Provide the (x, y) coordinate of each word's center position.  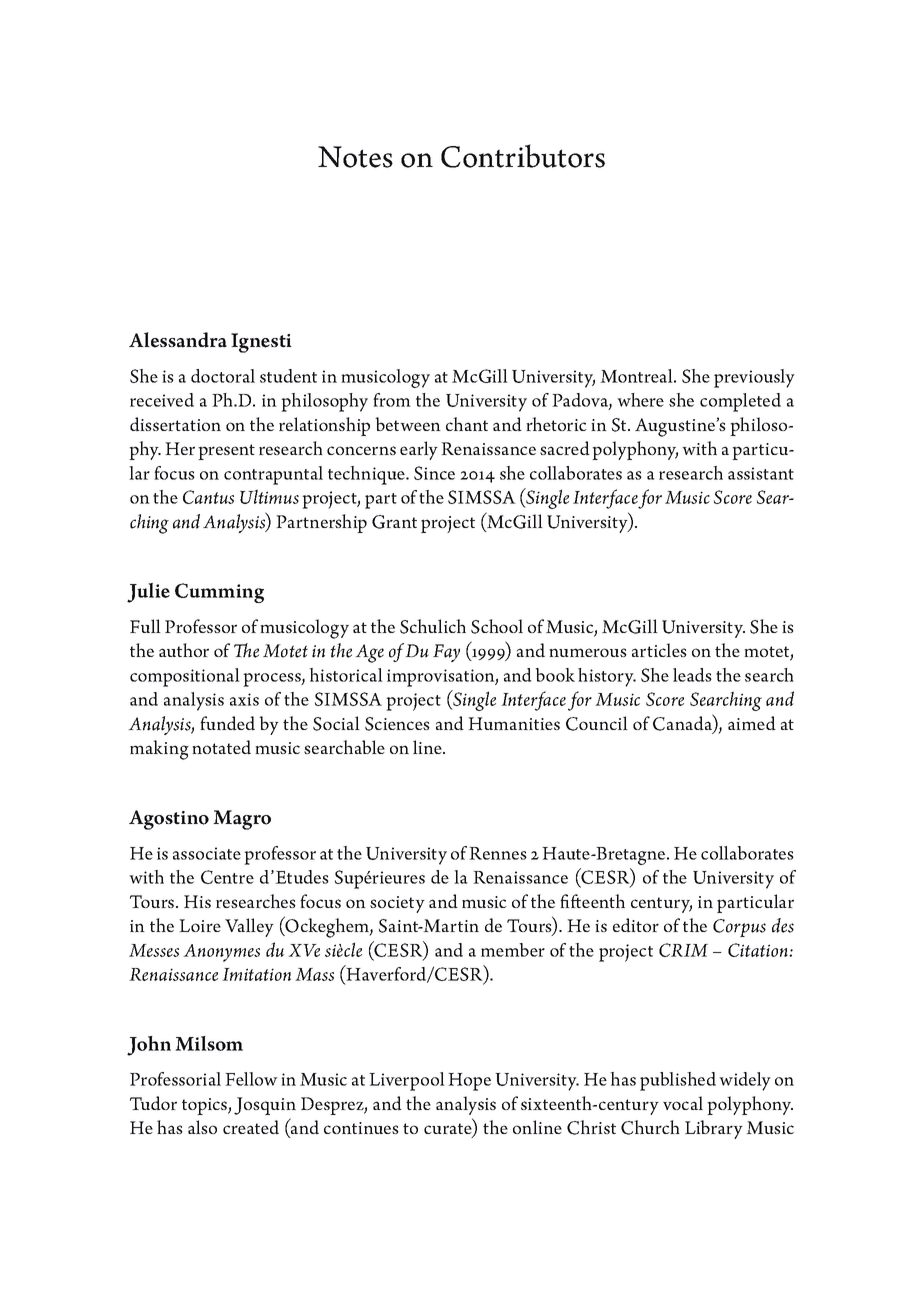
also (202, 1127)
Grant (394, 522)
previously (754, 378)
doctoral (223, 376)
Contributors (523, 156)
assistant (761, 473)
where (640, 400)
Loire (200, 925)
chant (467, 424)
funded (227, 723)
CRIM (683, 950)
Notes (355, 157)
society (397, 904)
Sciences (397, 724)
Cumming (219, 593)
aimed (752, 723)
